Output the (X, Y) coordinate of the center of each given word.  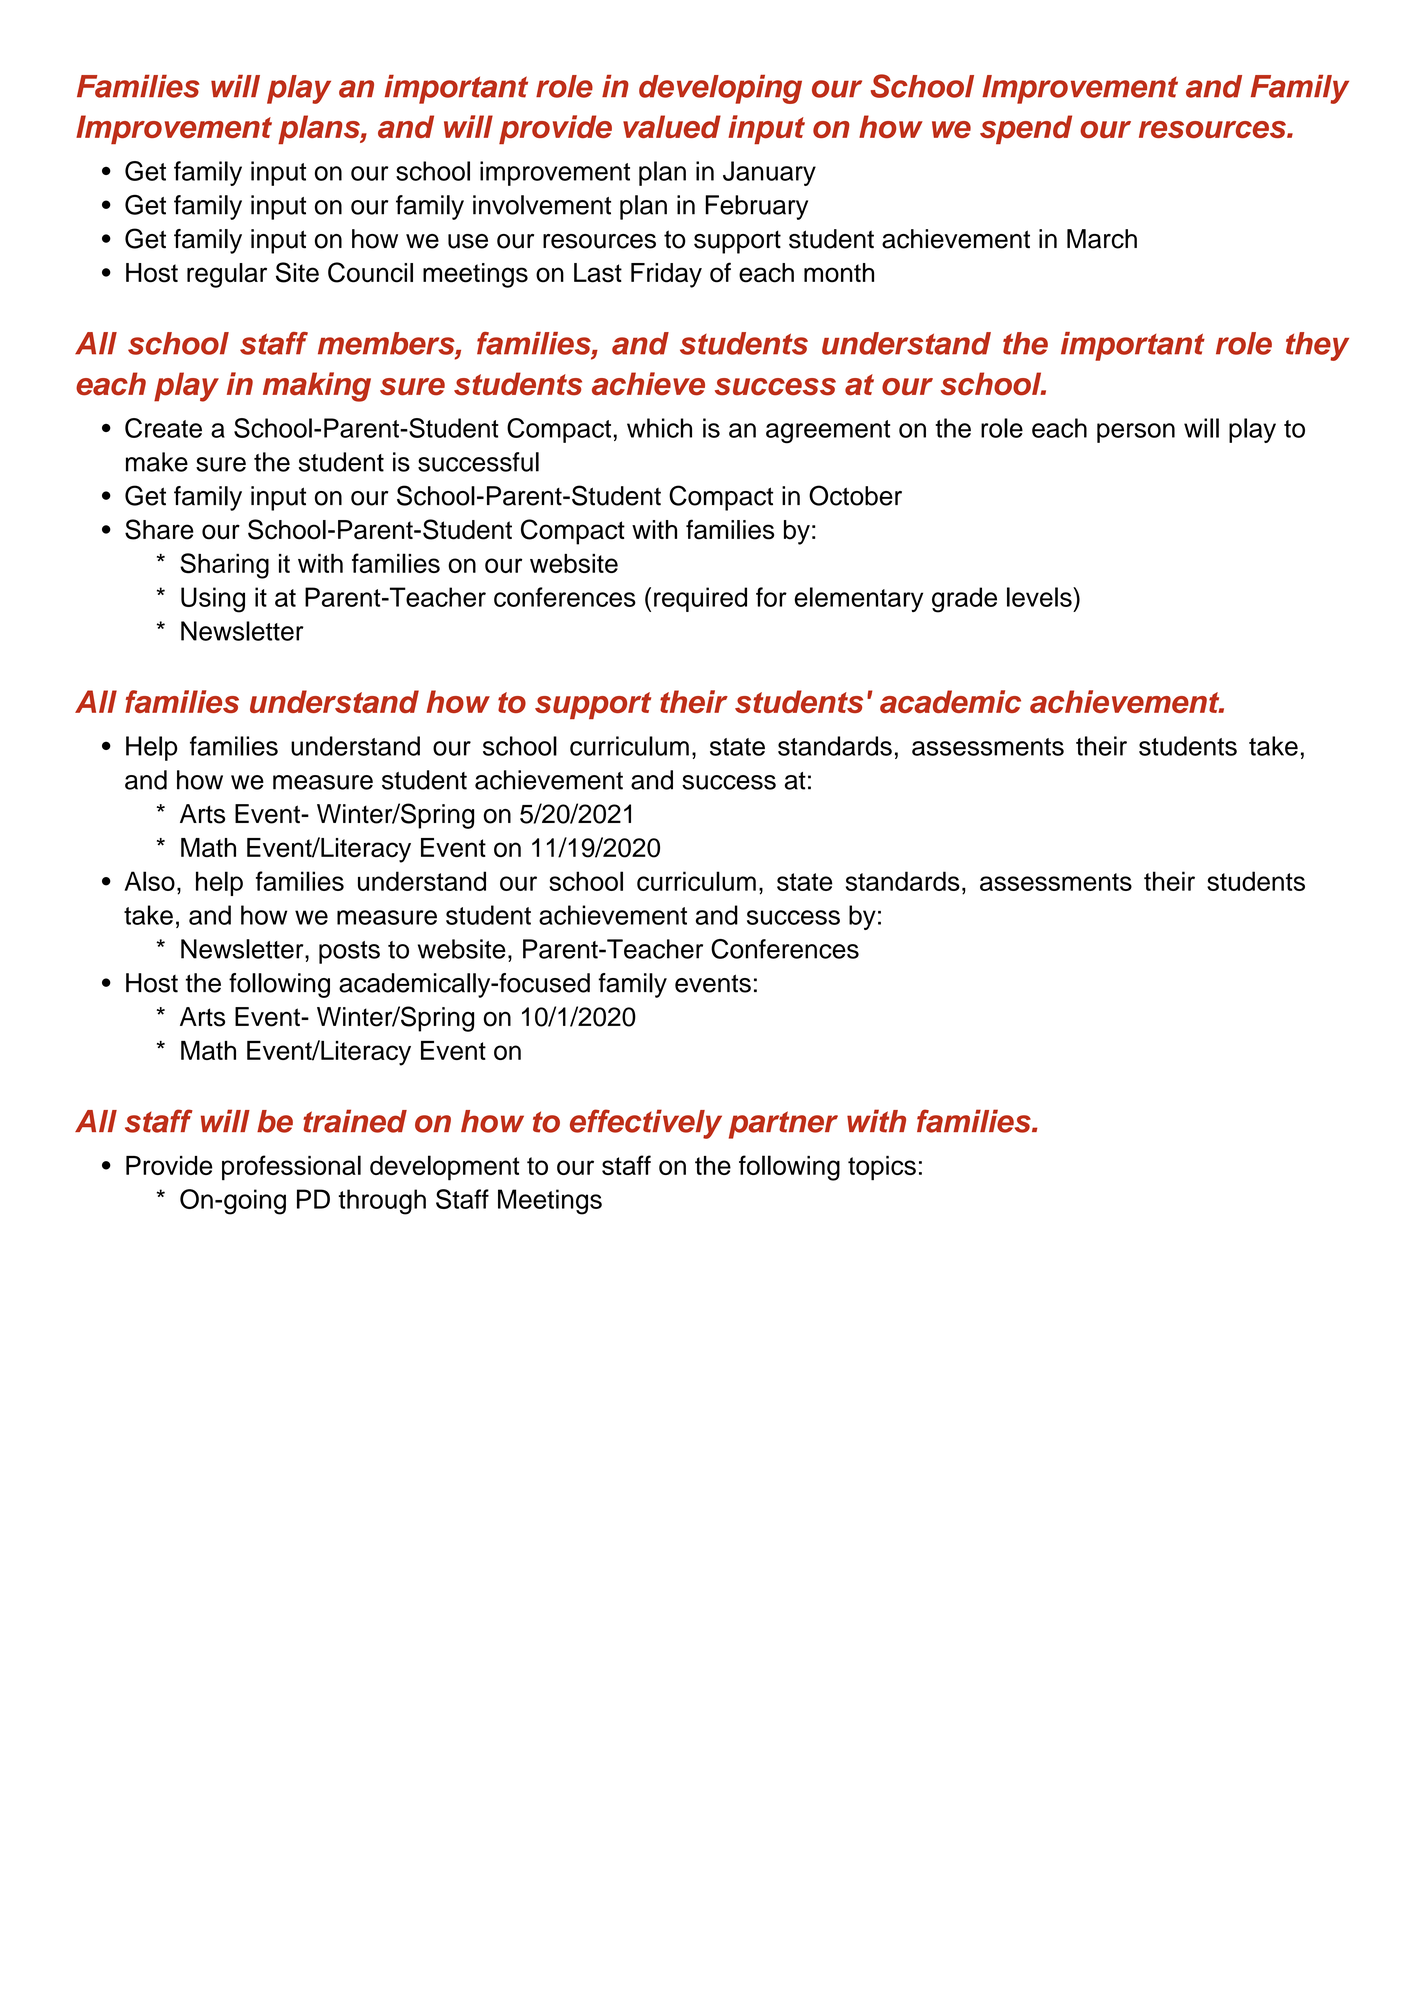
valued (672, 126)
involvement (542, 205)
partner (783, 1125)
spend (1026, 129)
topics (882, 1168)
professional (291, 1168)
